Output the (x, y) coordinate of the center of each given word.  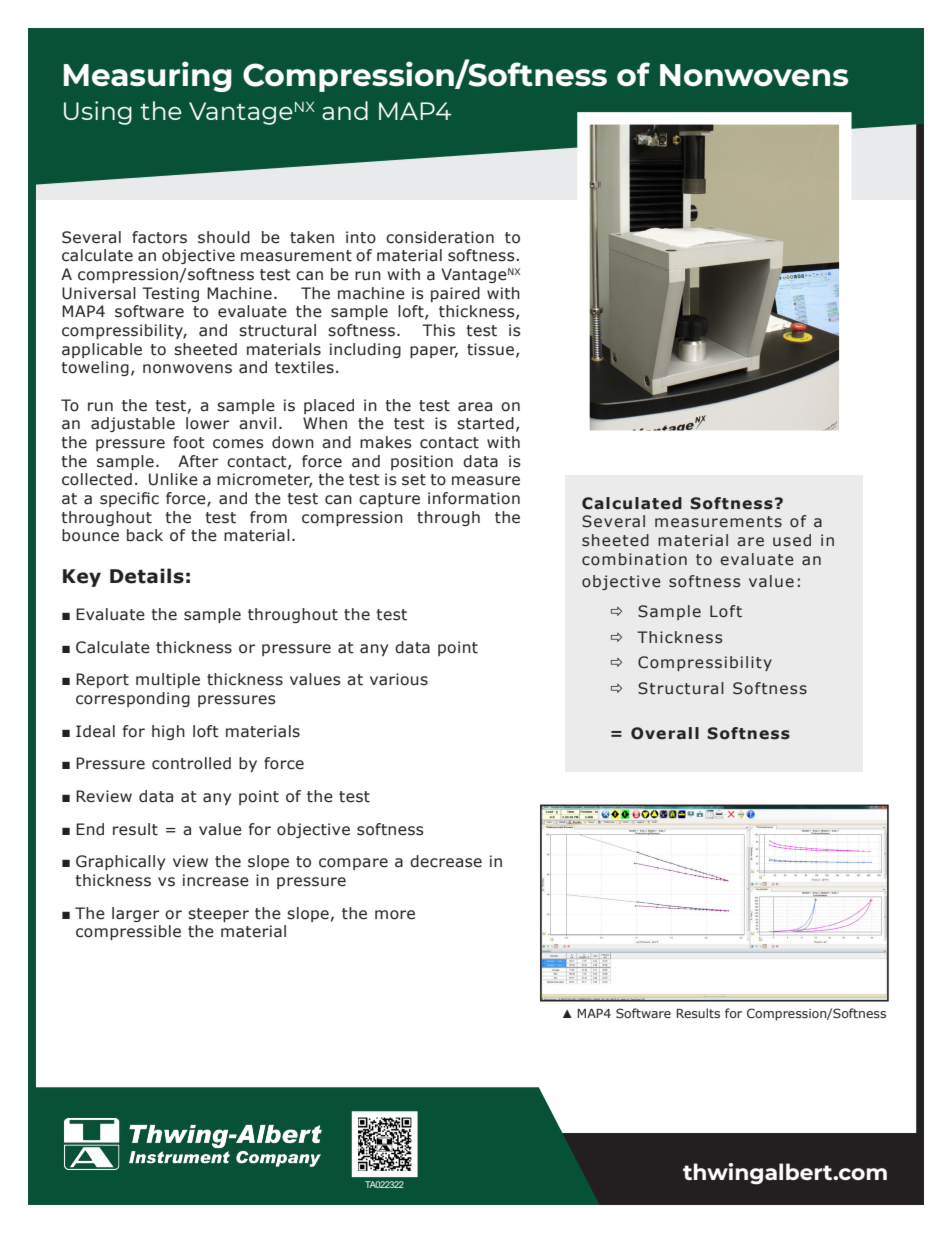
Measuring (148, 76)
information (474, 498)
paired (455, 294)
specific (129, 499)
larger (135, 914)
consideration (440, 237)
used (792, 540)
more (395, 915)
